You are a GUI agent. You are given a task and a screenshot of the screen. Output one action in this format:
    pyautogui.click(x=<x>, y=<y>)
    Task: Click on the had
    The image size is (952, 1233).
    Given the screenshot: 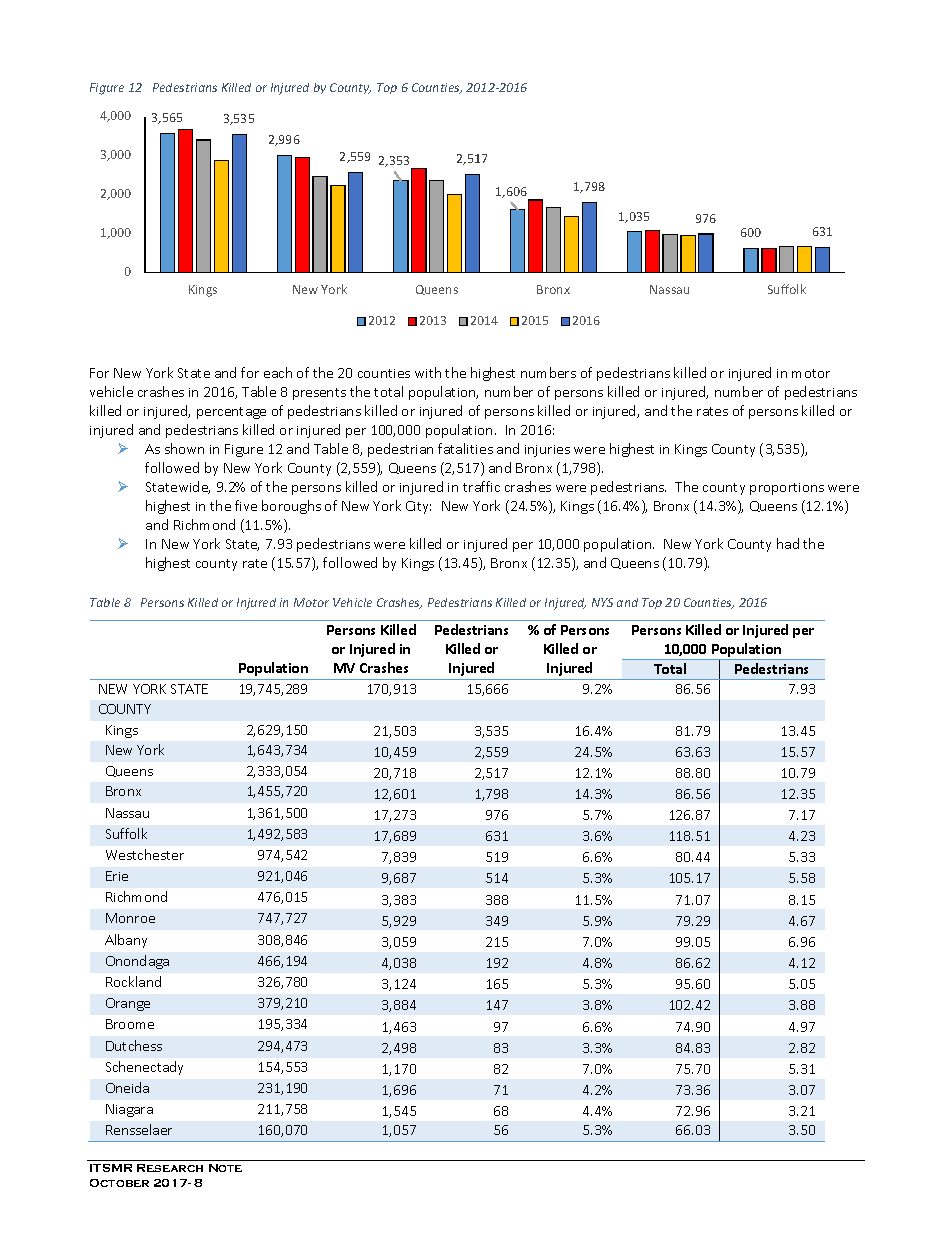 What is the action you would take?
    pyautogui.click(x=788, y=543)
